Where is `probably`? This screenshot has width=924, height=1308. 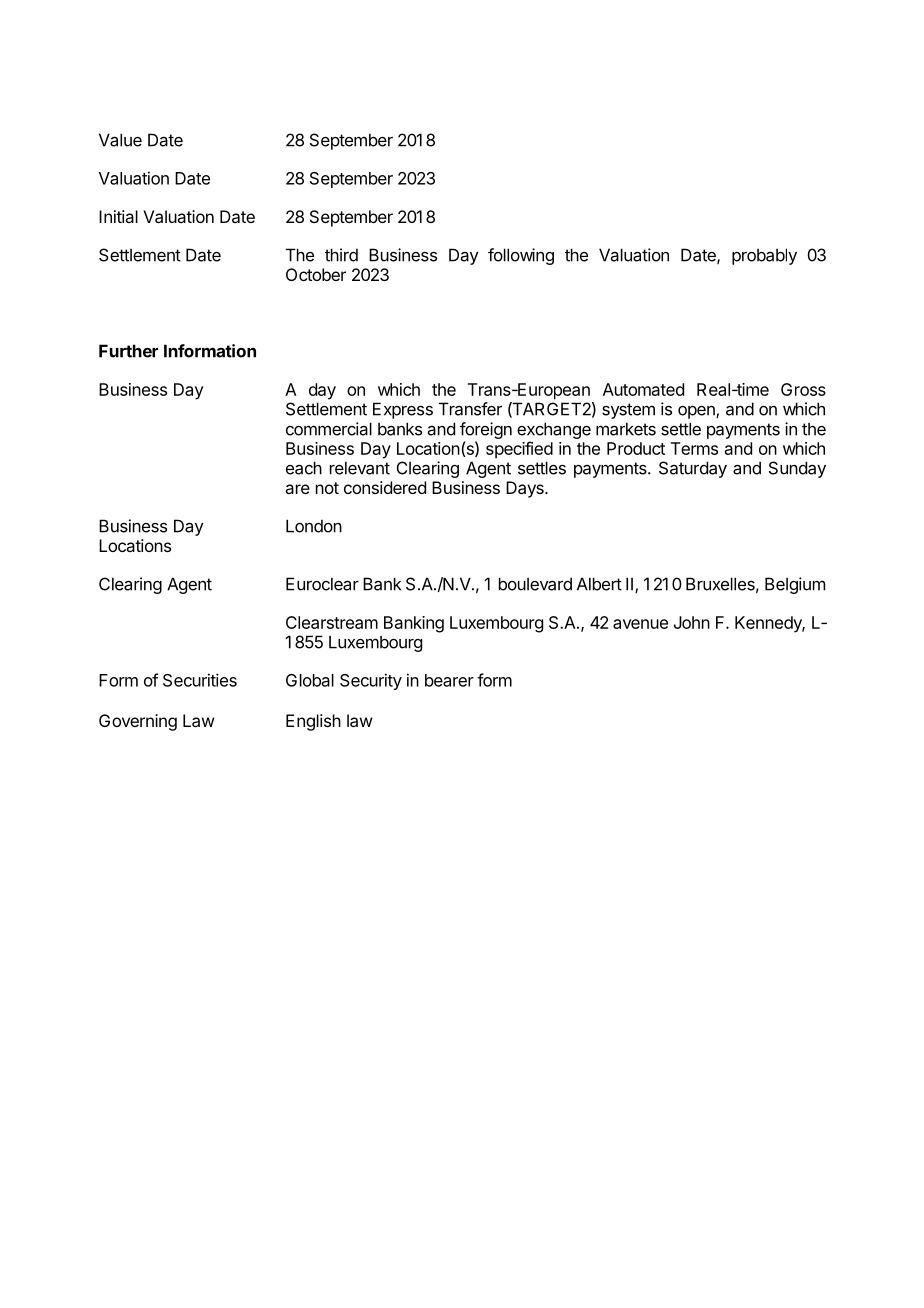 probably is located at coordinates (764, 256).
